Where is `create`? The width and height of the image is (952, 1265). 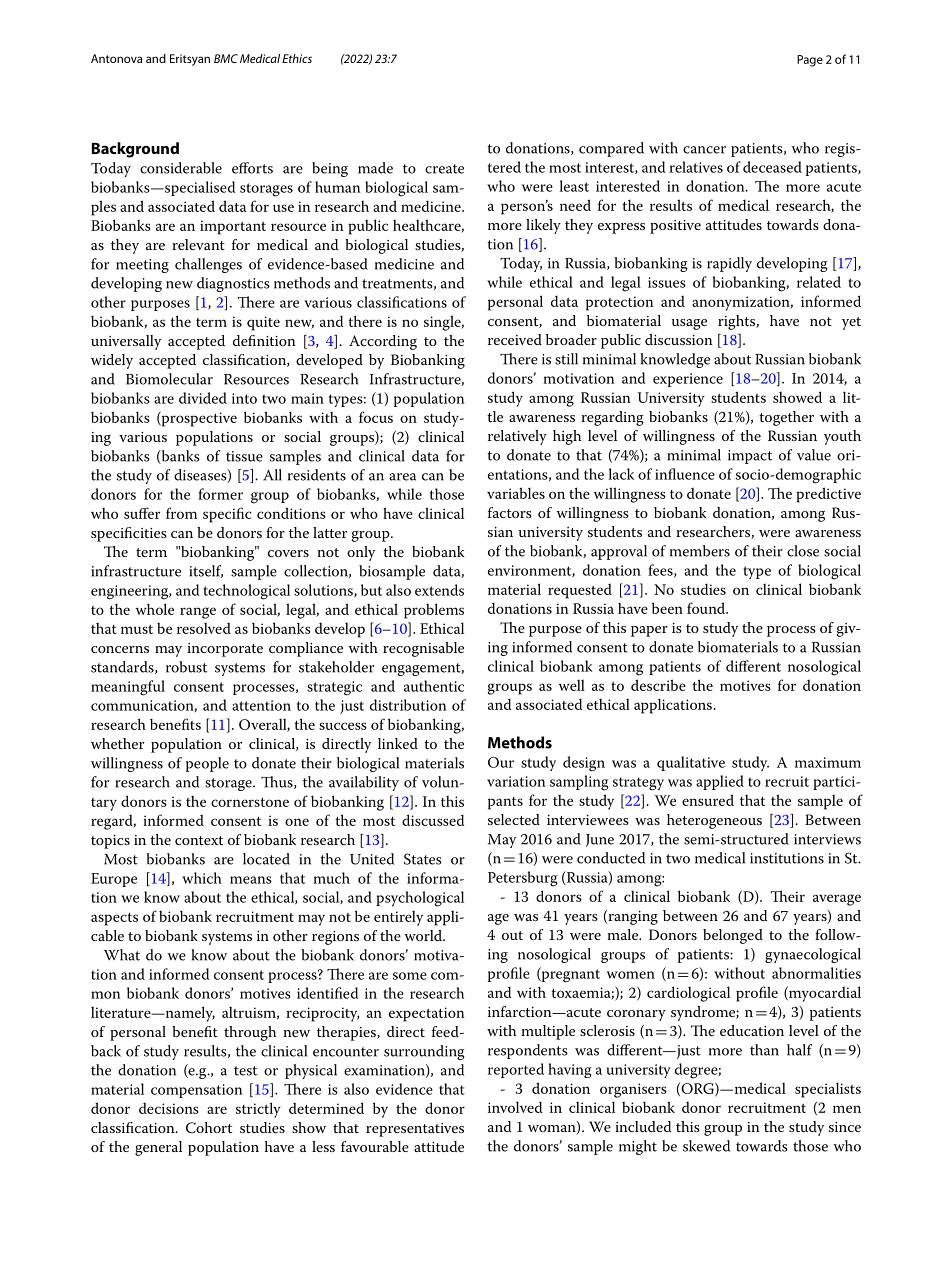
create is located at coordinates (444, 169).
